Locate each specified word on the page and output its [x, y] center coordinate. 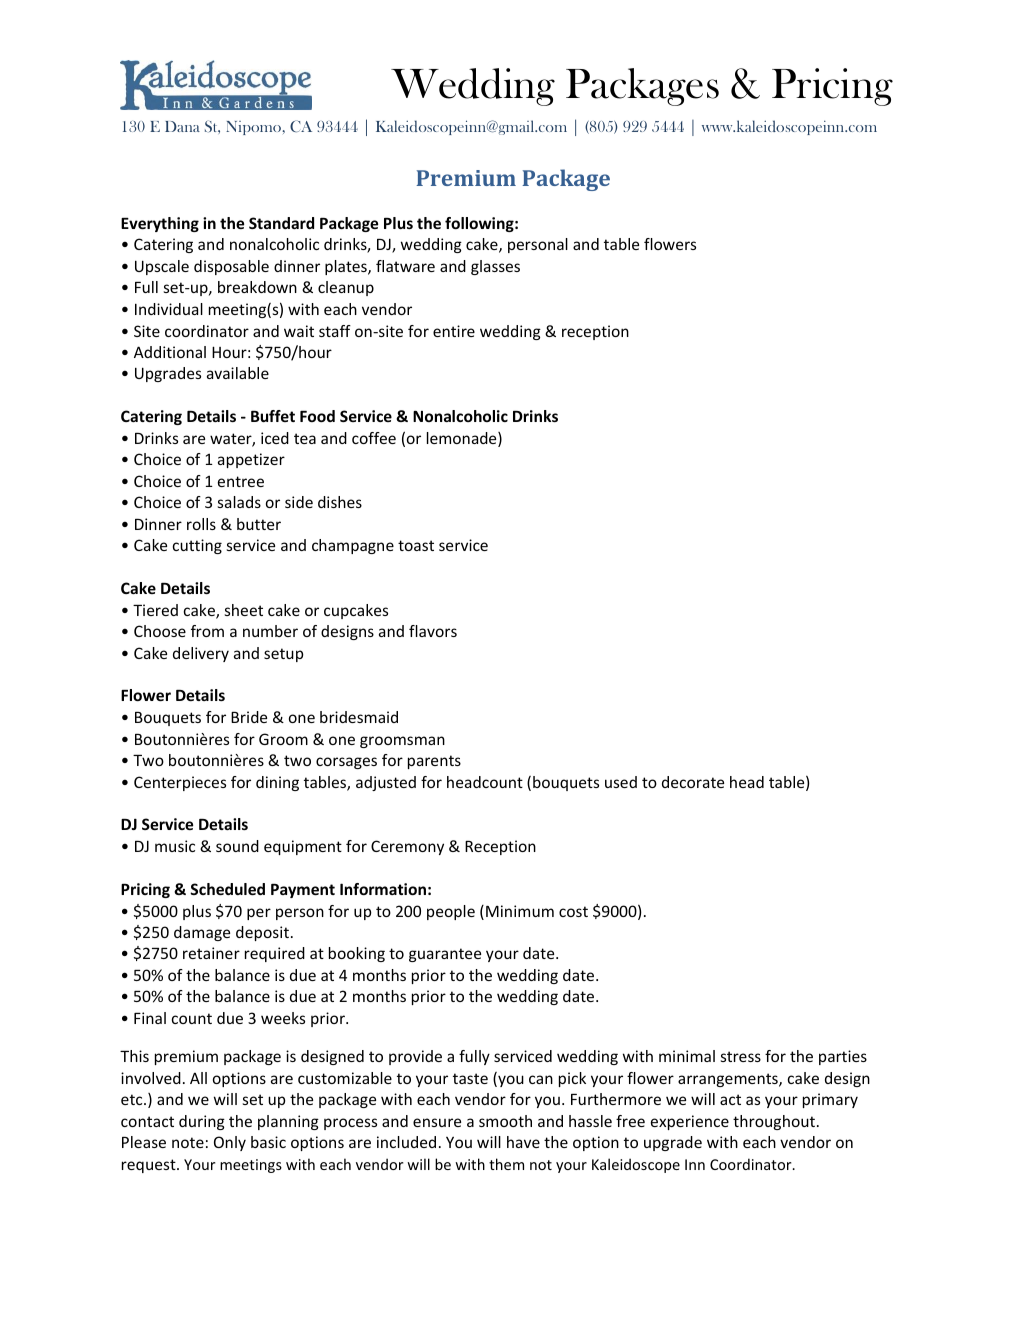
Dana [182, 126]
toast [416, 545]
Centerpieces [180, 783]
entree [241, 481]
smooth [505, 1121]
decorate [693, 782]
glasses [495, 267]
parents [434, 762]
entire [454, 331]
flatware [405, 266]
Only [230, 1143]
